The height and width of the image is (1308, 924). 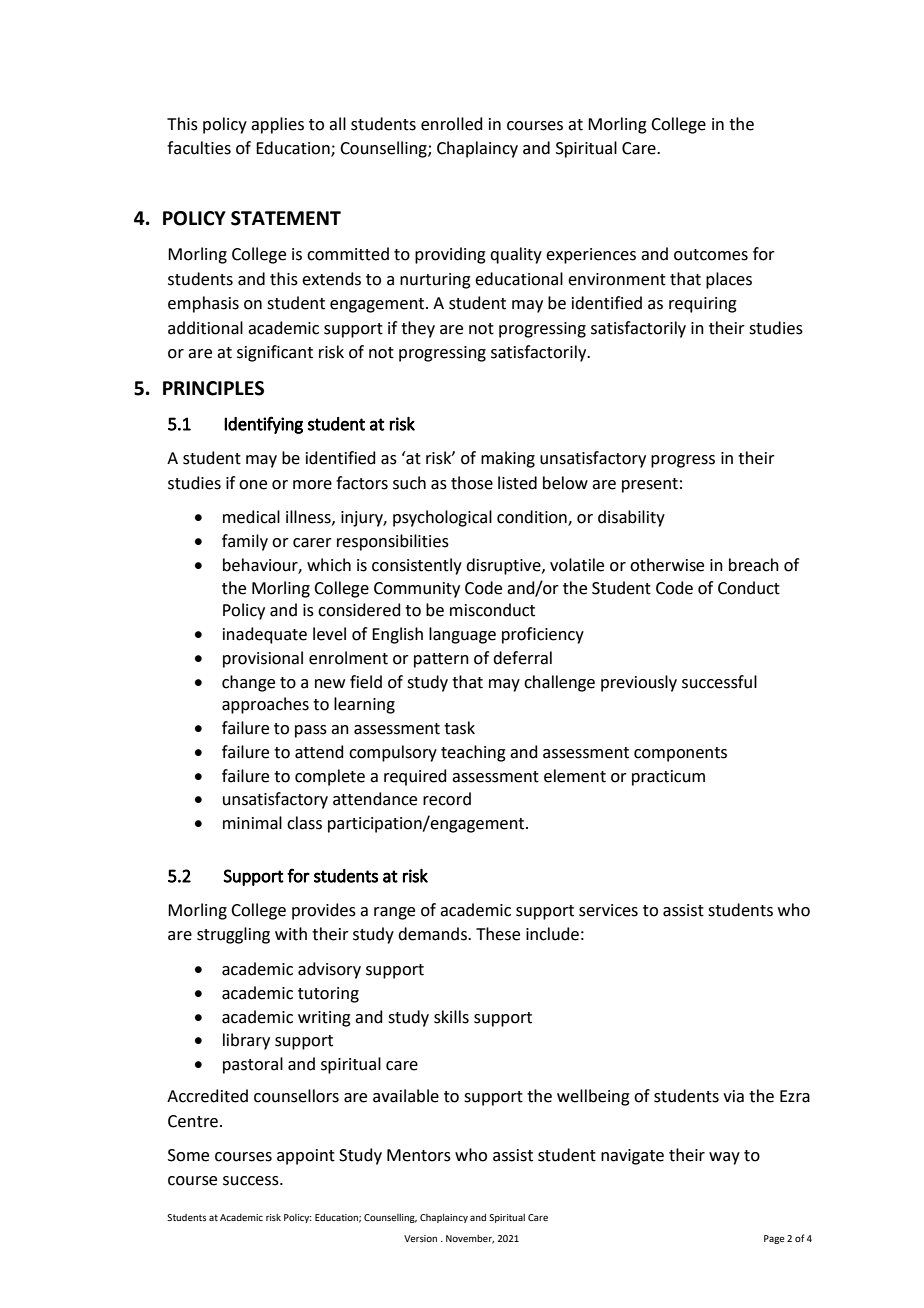 I want to click on outcomes, so click(x=711, y=255).
